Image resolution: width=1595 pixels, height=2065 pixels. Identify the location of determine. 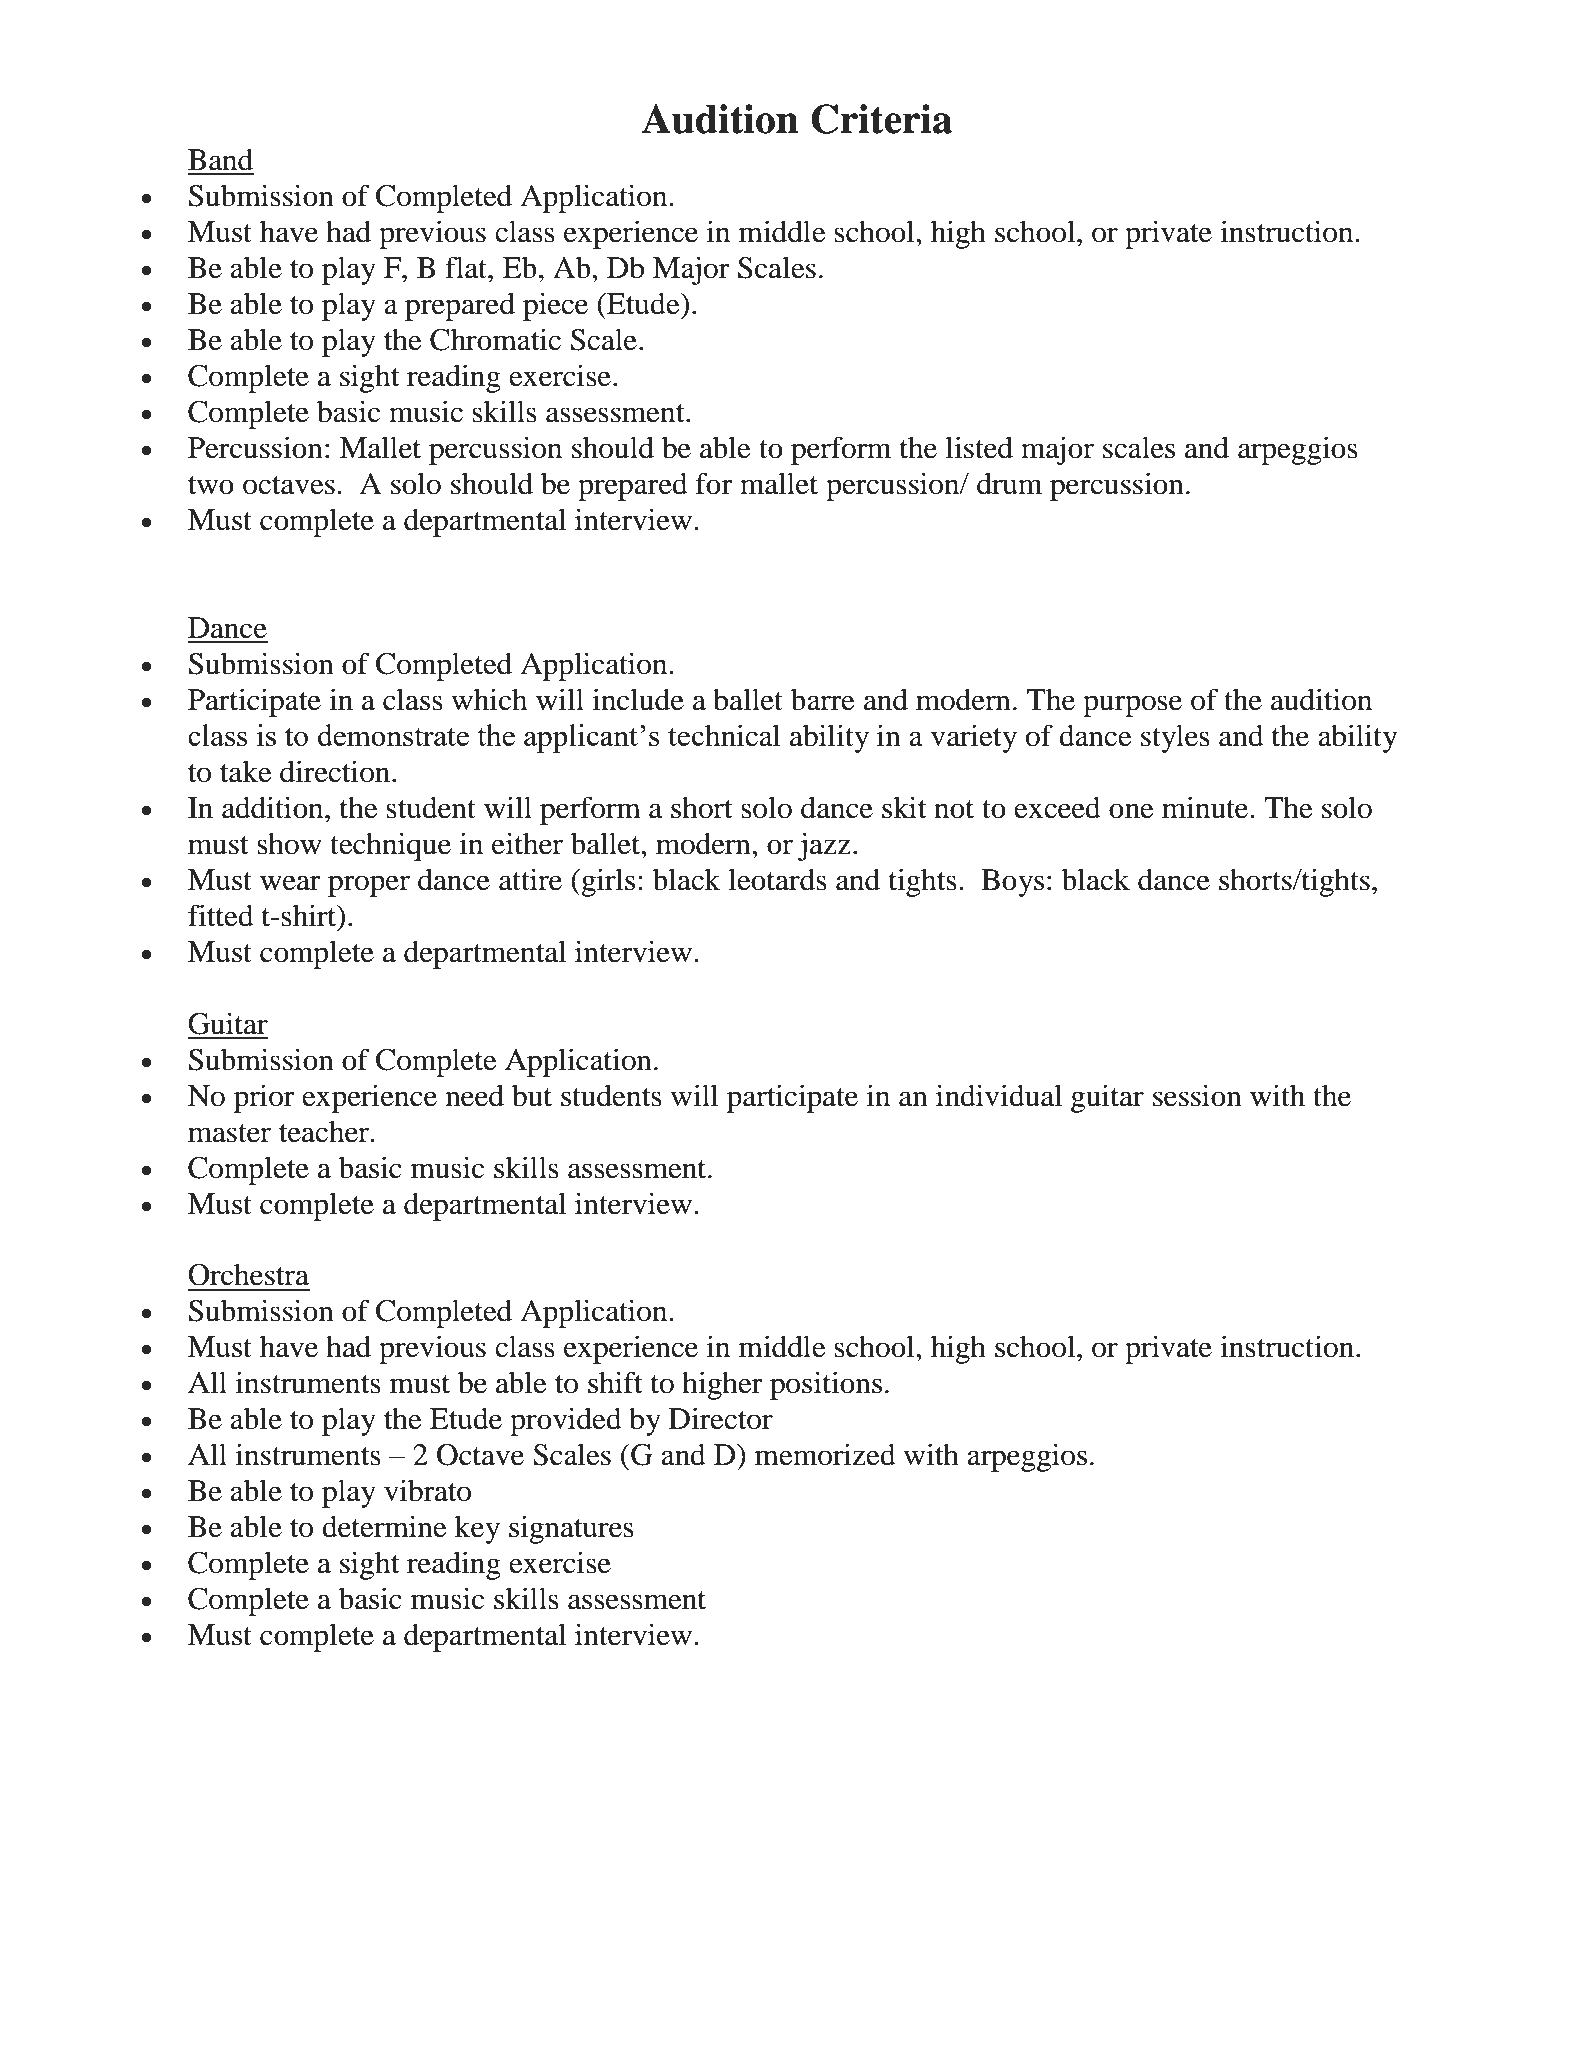
(384, 1526).
